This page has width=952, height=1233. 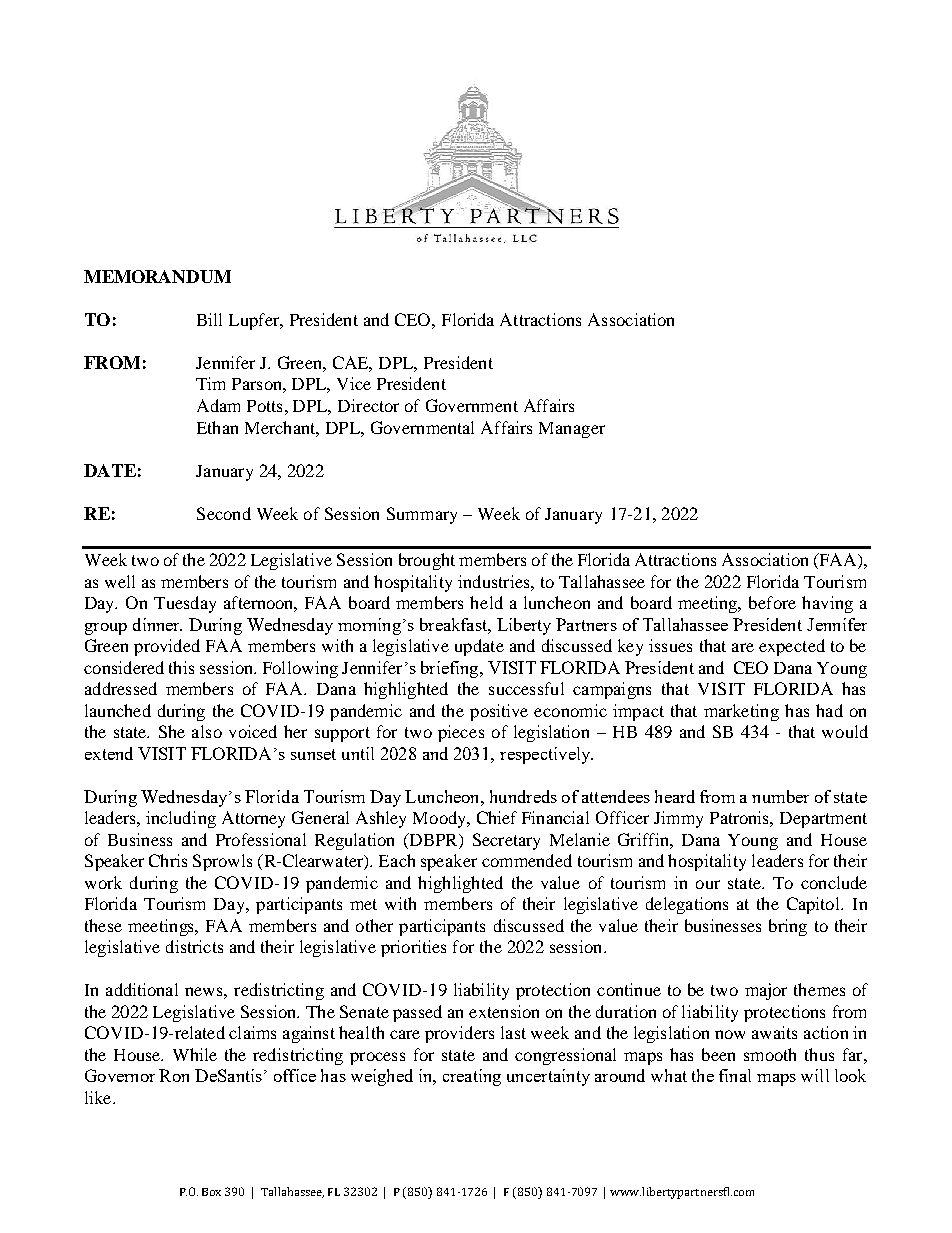 What do you see at coordinates (815, 905) in the page?
I see `Capitol` at bounding box center [815, 905].
